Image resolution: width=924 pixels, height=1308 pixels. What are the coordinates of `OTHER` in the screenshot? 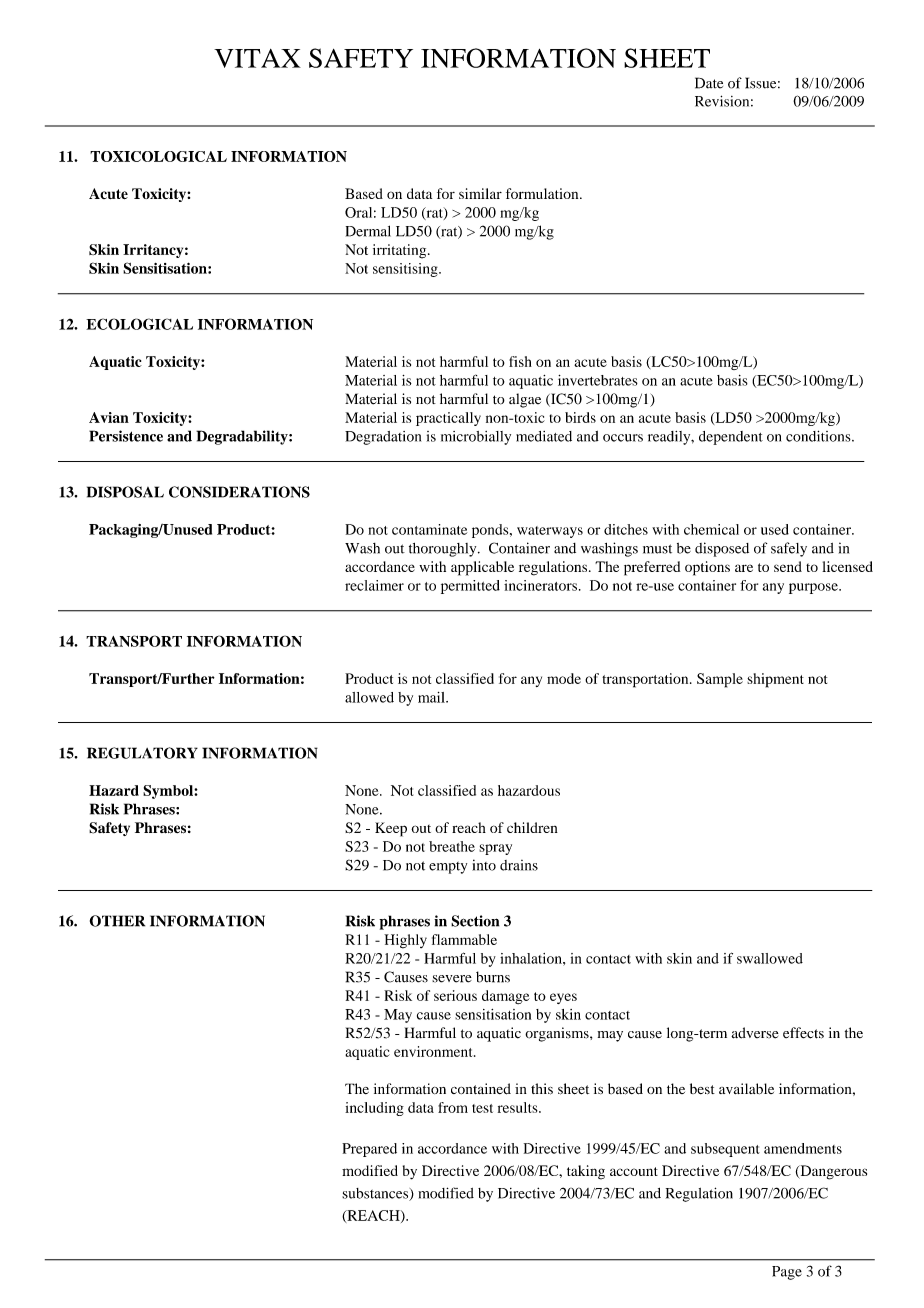 It's located at (117, 921).
